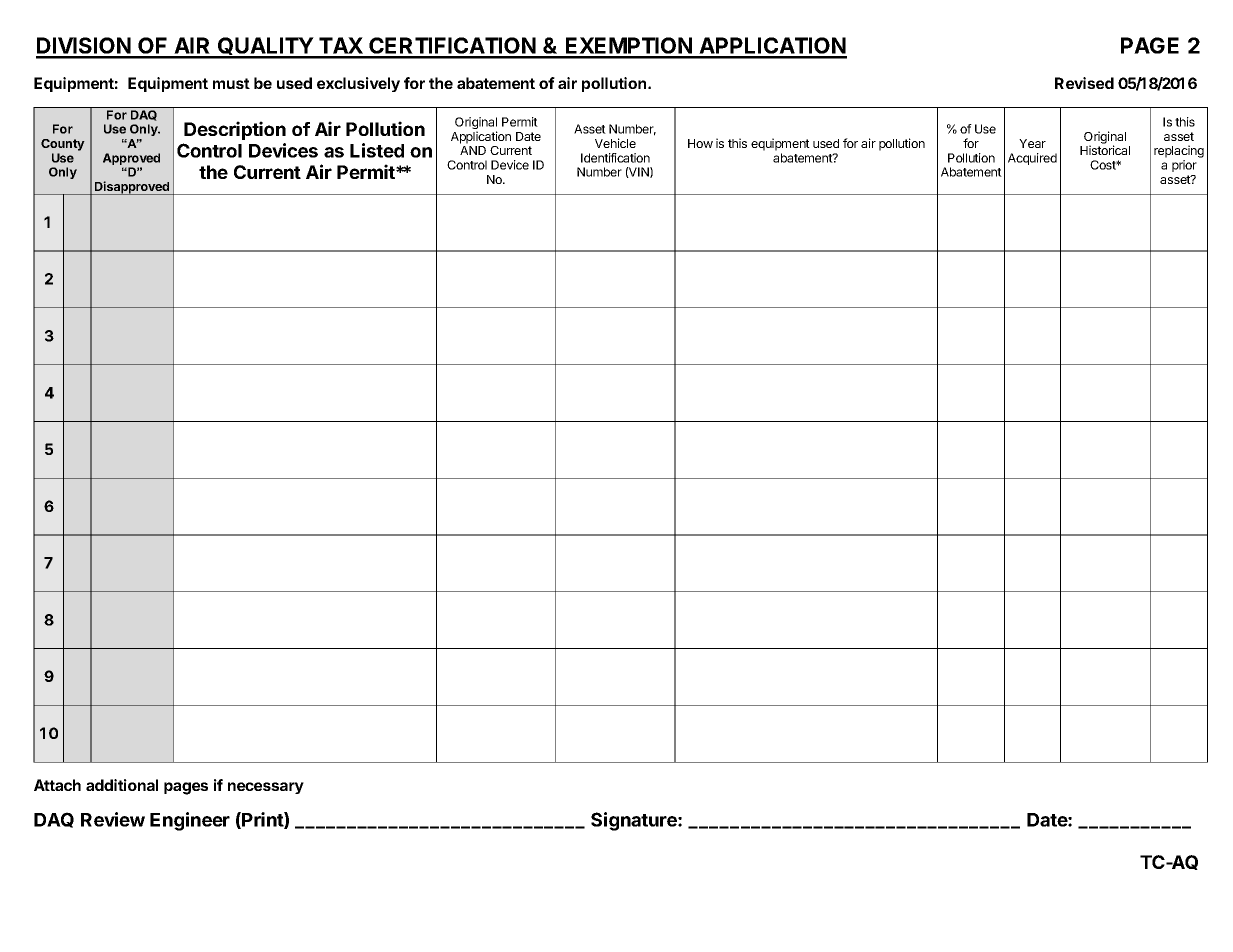  I want to click on Engineer, so click(190, 821).
